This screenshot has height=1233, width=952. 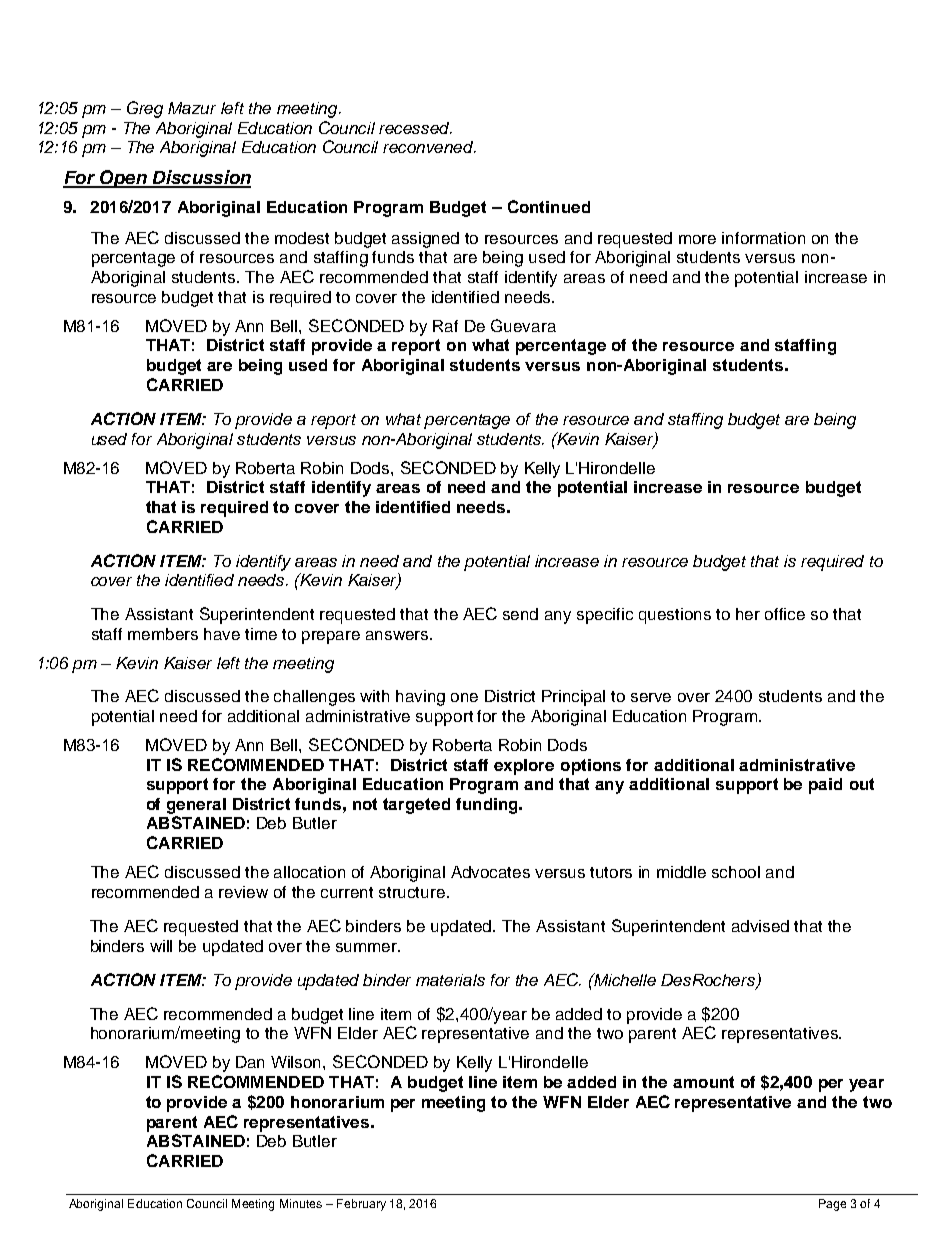 What do you see at coordinates (520, 614) in the screenshot?
I see `send` at bounding box center [520, 614].
